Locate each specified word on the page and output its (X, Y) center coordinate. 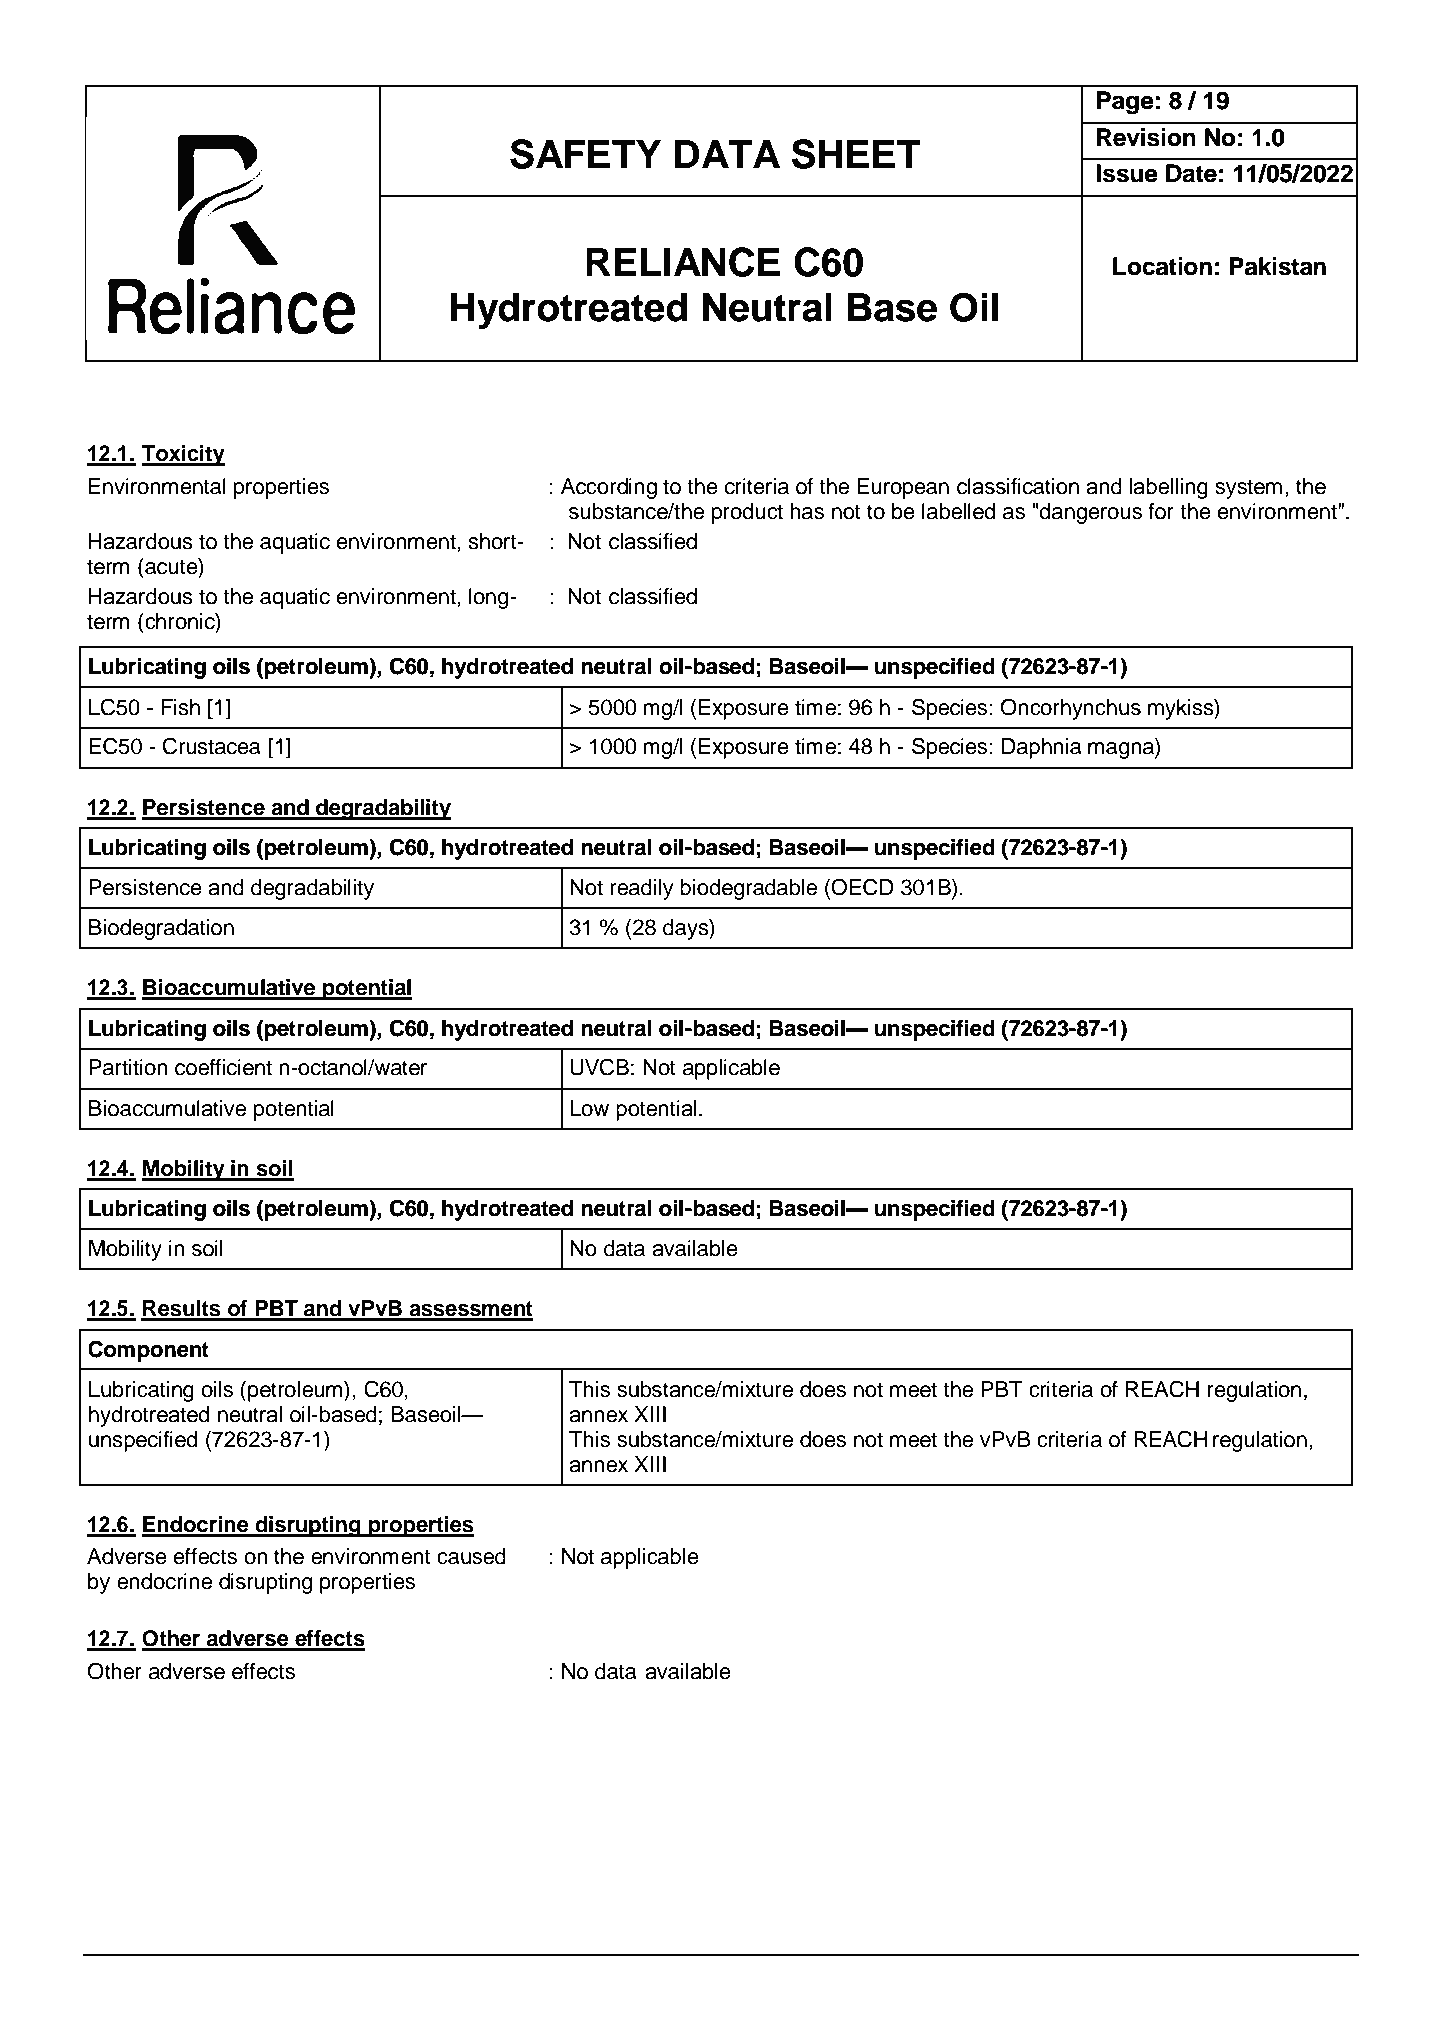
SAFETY (585, 154)
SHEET (856, 154)
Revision (1146, 137)
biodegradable (748, 889)
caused (471, 1556)
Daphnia (1042, 748)
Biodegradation (161, 929)
